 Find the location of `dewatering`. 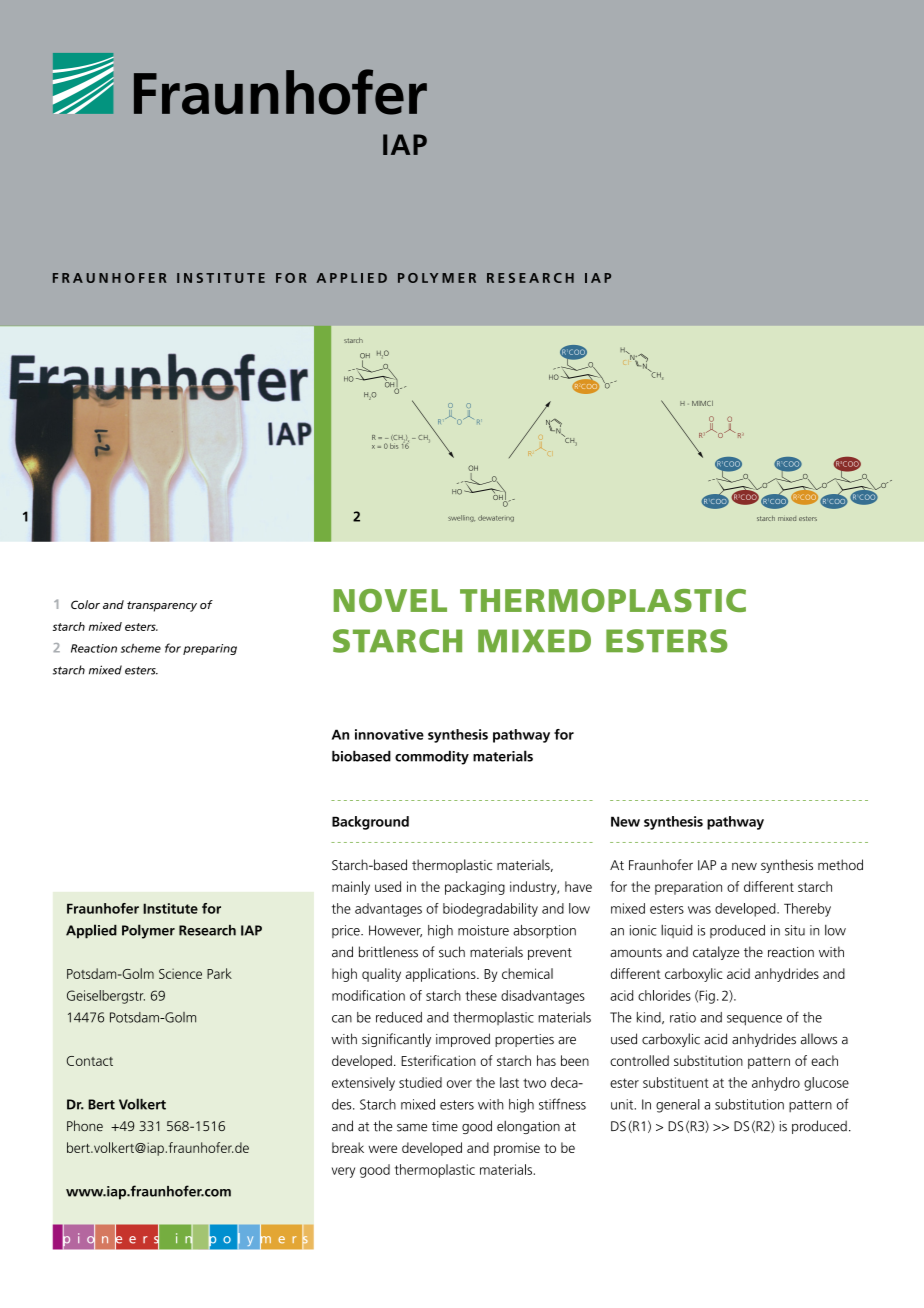

dewatering is located at coordinates (496, 518).
